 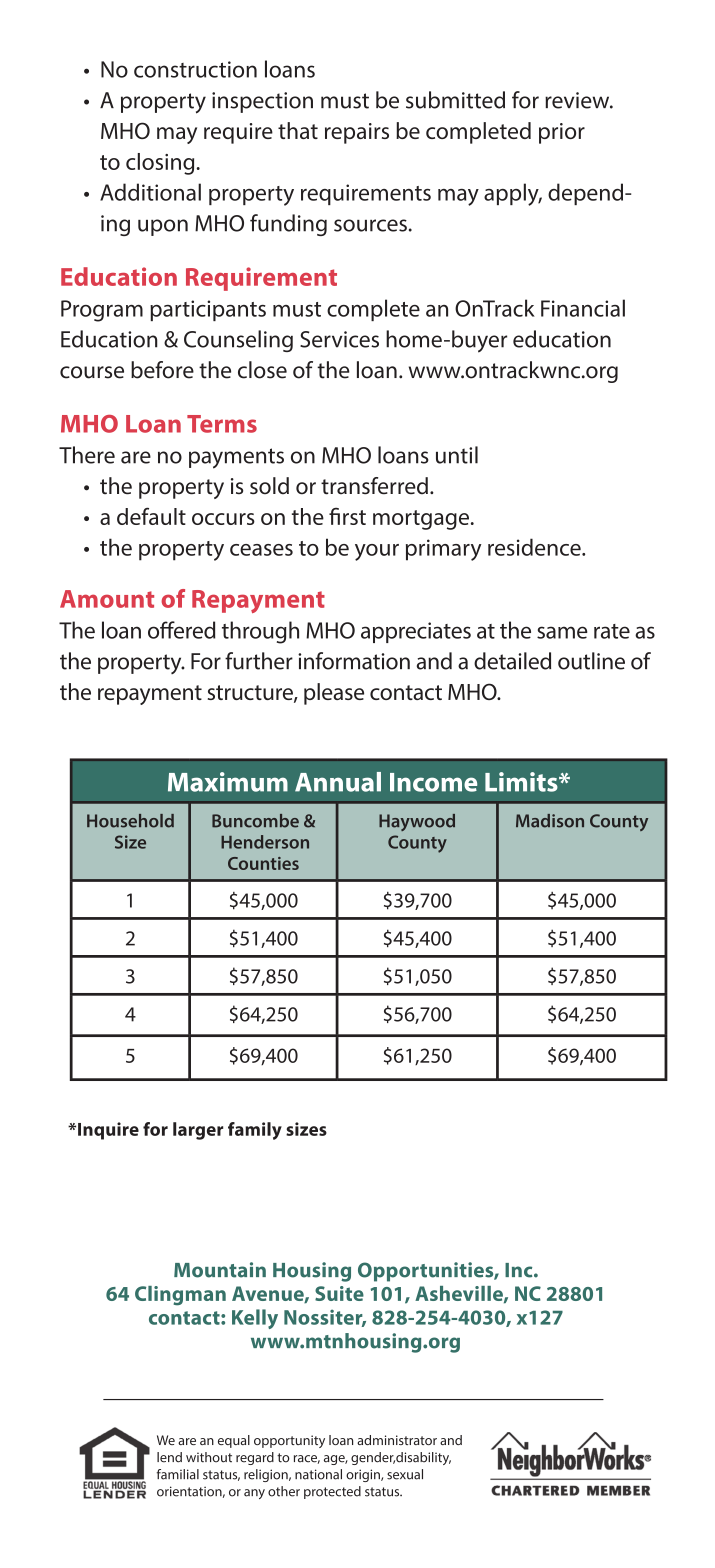 I want to click on origin, so click(x=364, y=1475).
